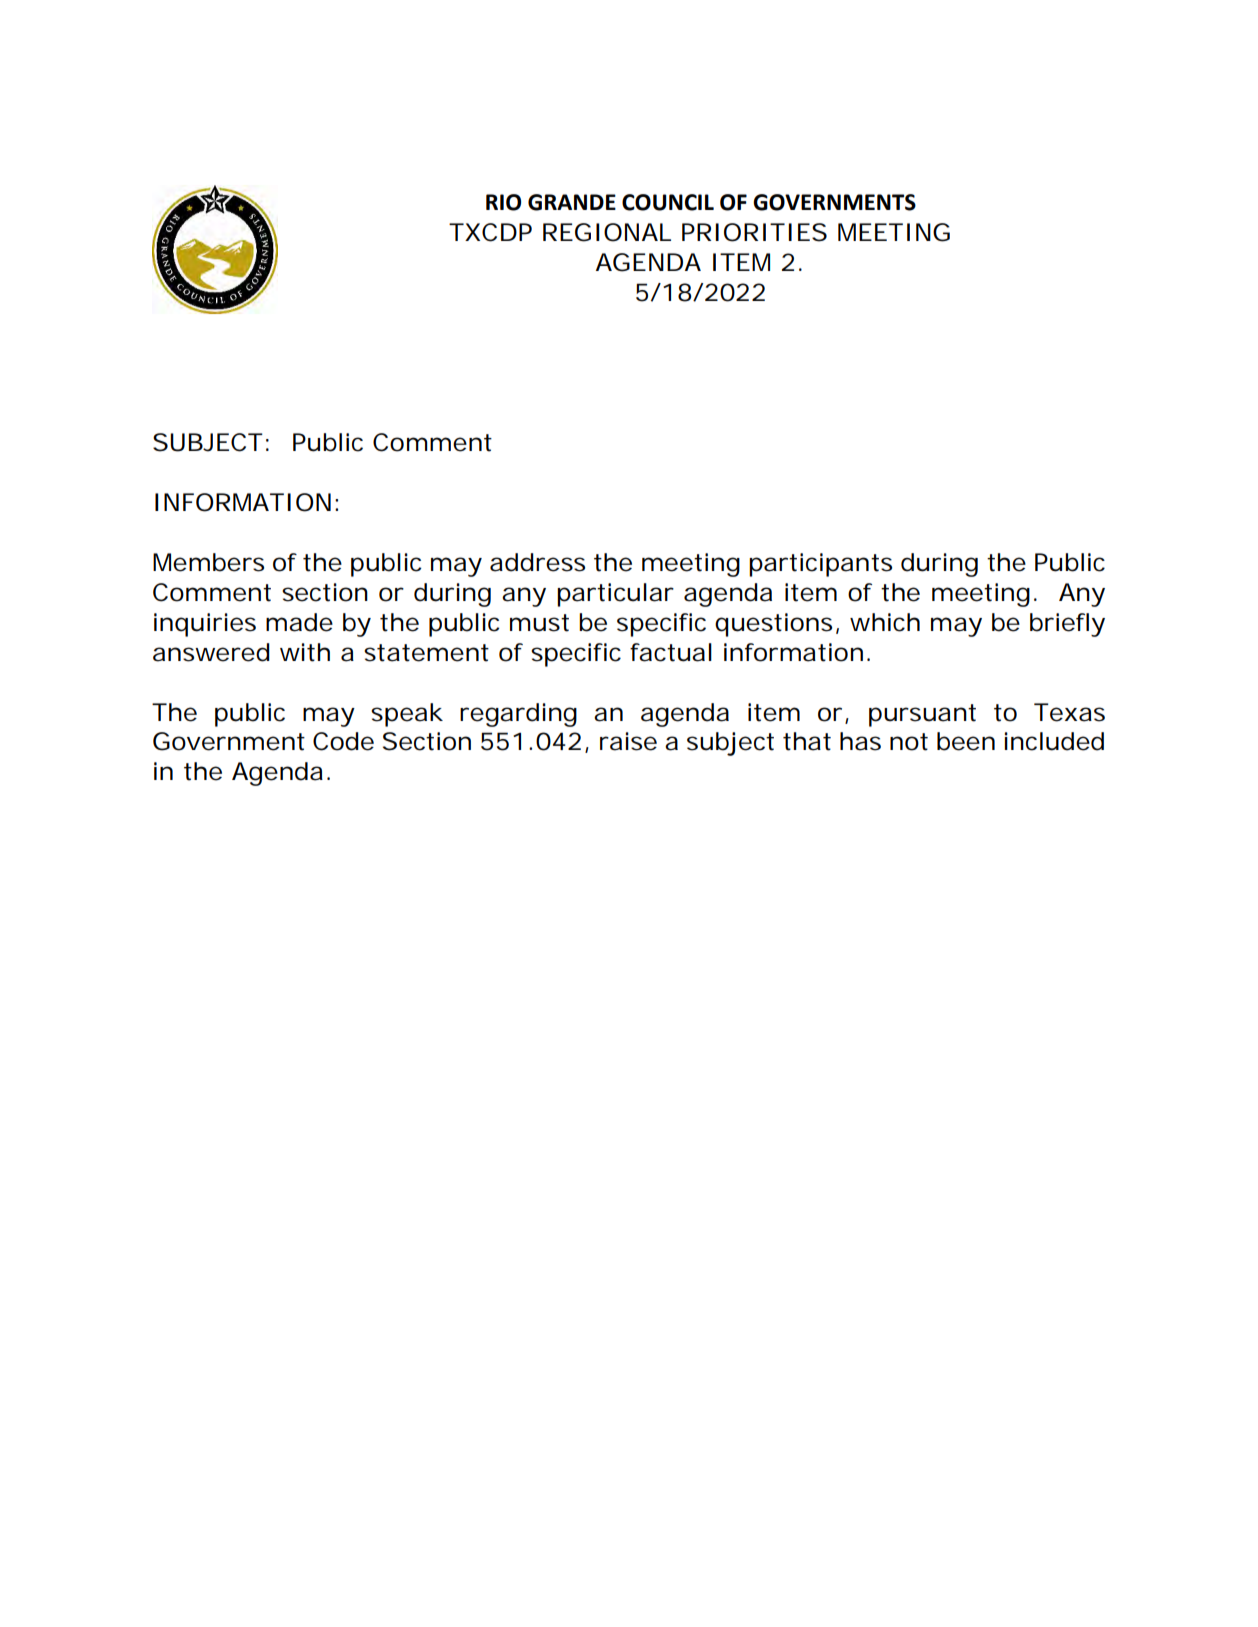 Image resolution: width=1258 pixels, height=1627 pixels. Describe the element at coordinates (537, 562) in the screenshot. I see `address` at that location.
